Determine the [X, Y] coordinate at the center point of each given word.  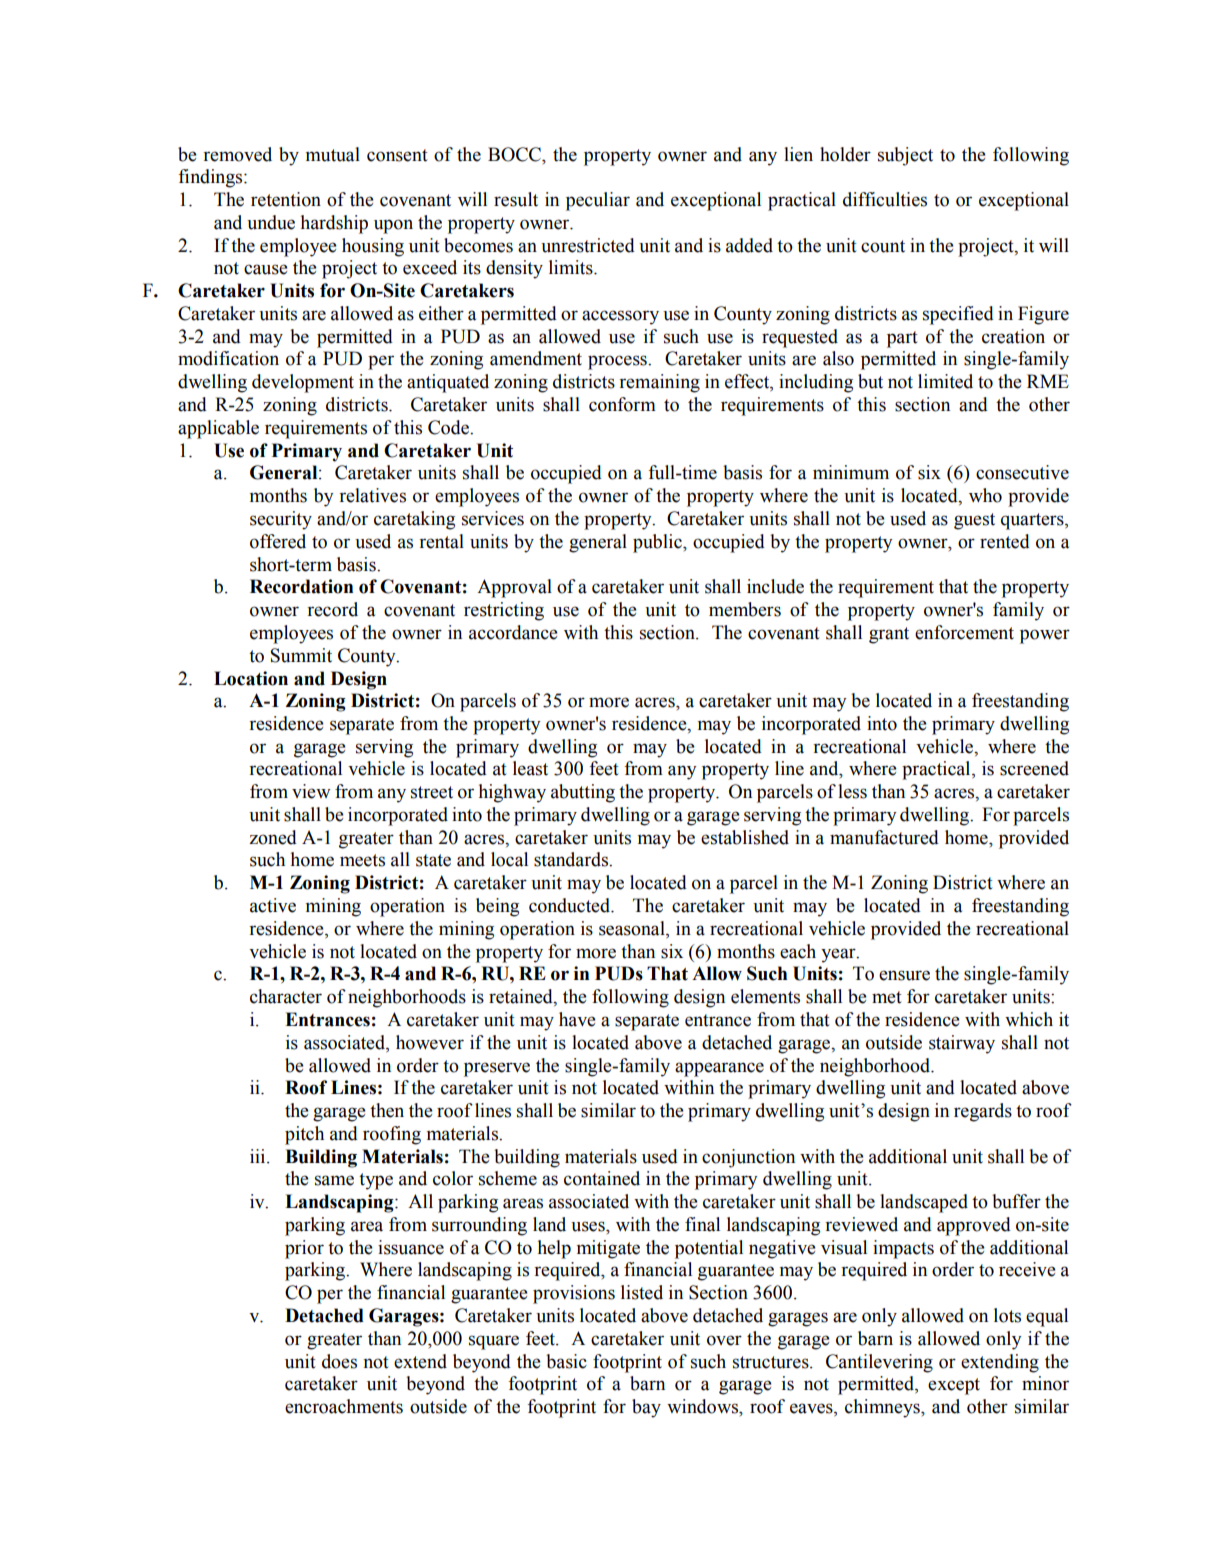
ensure [904, 975]
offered [278, 541]
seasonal [633, 929]
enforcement [964, 632]
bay [646, 1408]
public [658, 543]
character [286, 996]
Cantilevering [879, 1363]
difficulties [885, 199]
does [339, 1361]
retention [286, 199]
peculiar [598, 201]
